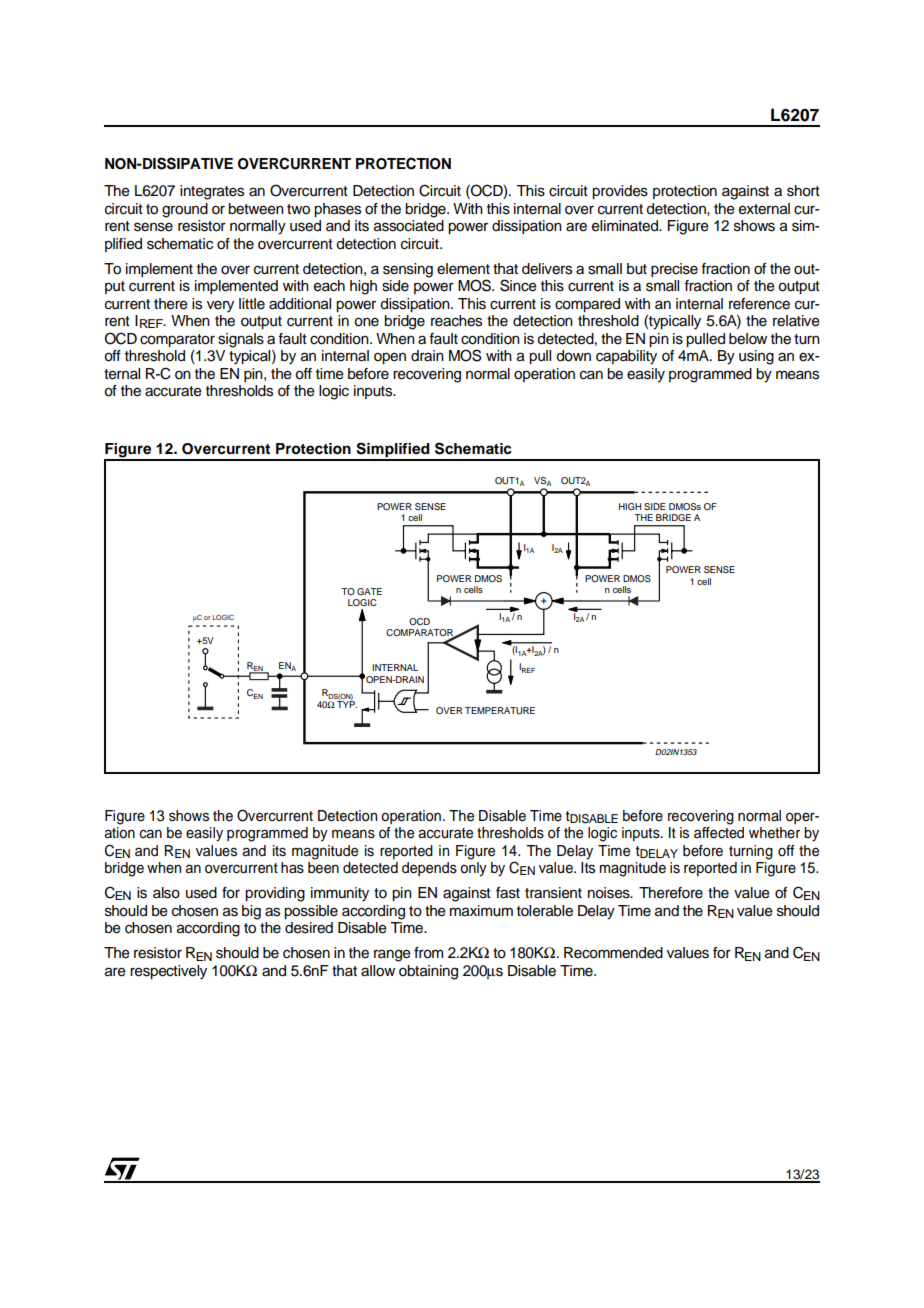 Image resolution: width=924 pixels, height=1308 pixels. What do you see at coordinates (251, 912) in the document?
I see `big` at bounding box center [251, 912].
